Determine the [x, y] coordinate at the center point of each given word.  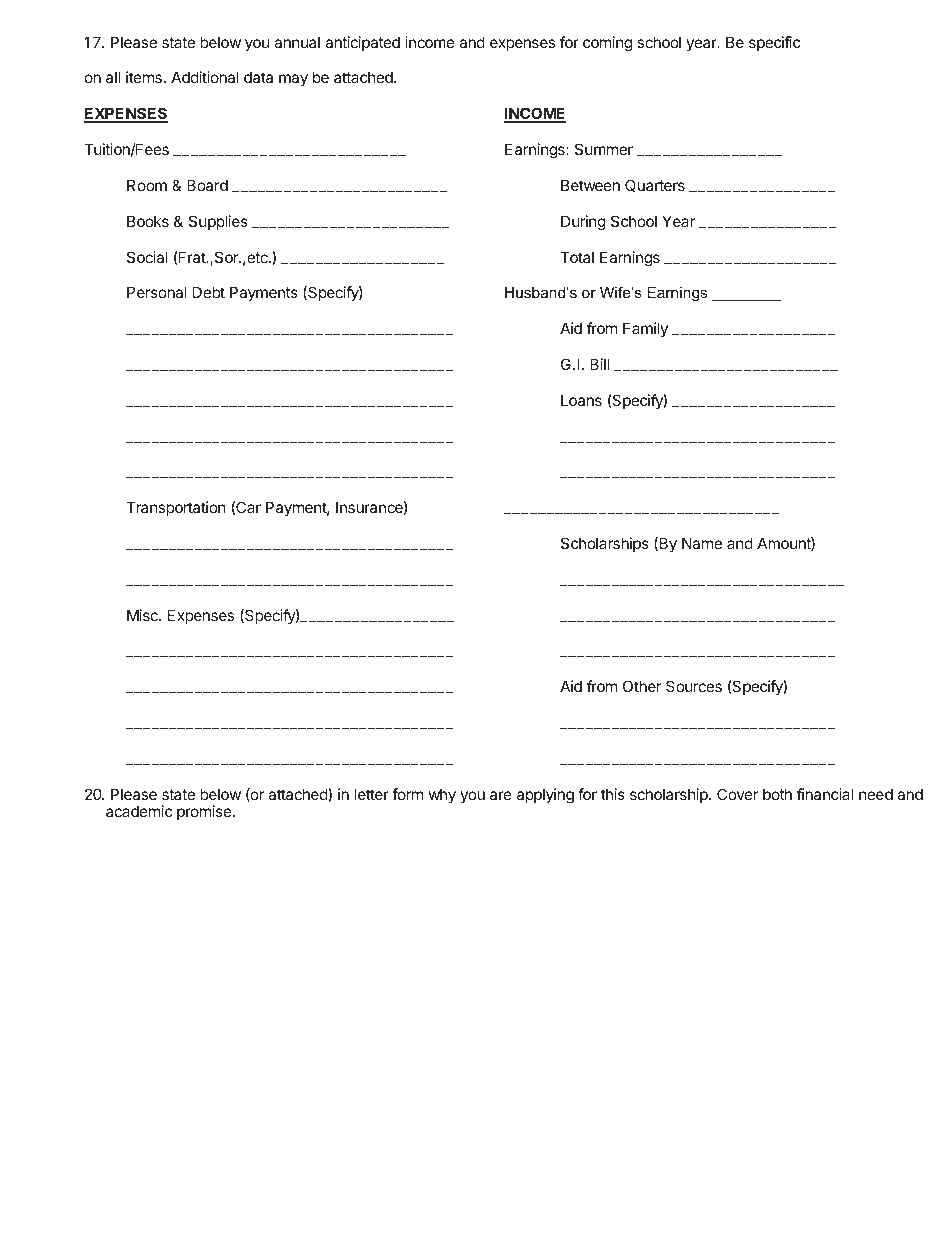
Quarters [655, 185]
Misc [143, 615]
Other [642, 686]
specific [774, 43]
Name [702, 543]
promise [204, 812]
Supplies [218, 222]
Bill [599, 364]
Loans [581, 400]
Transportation [176, 508]
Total [577, 257]
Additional [205, 77]
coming [607, 44]
